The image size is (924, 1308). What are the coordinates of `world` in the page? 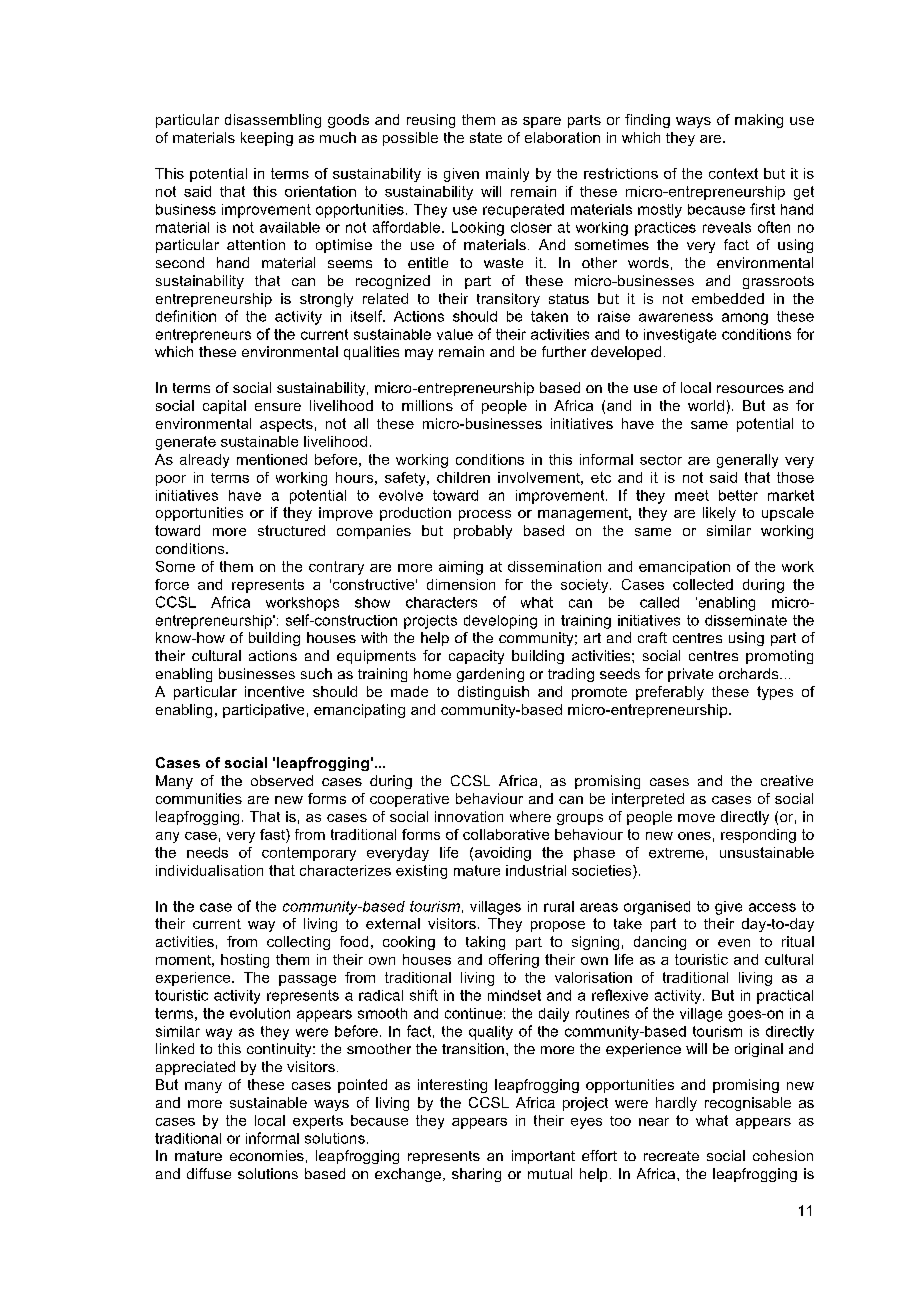 It's located at (706, 405).
